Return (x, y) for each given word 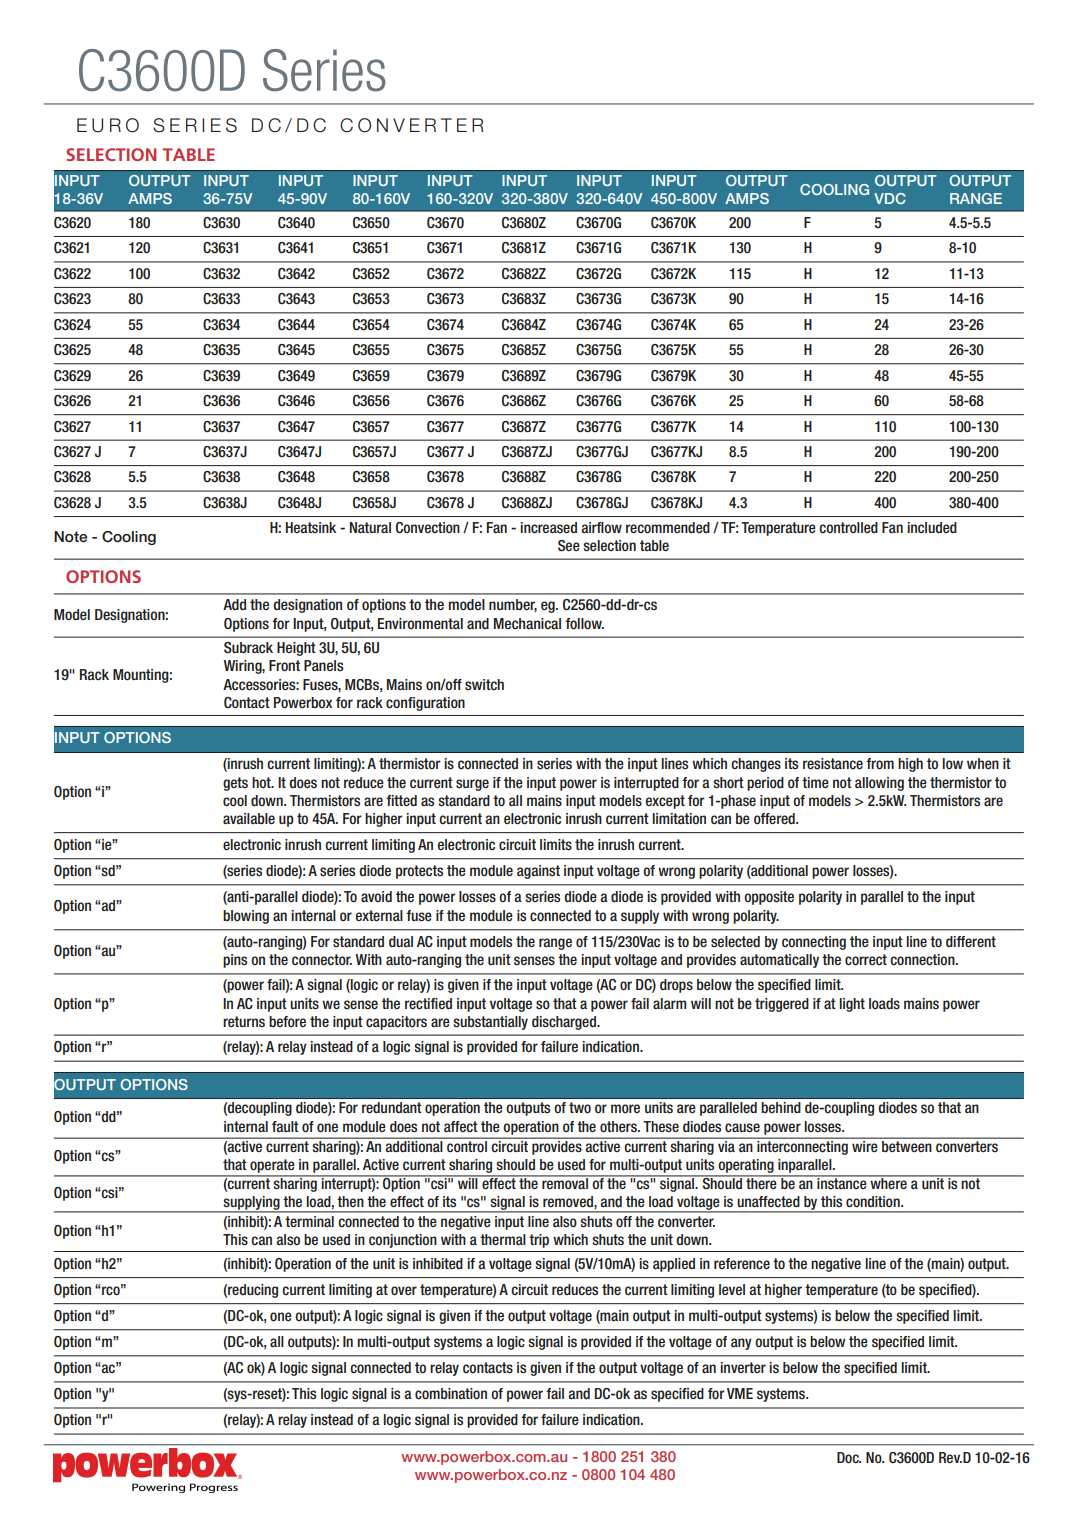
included (932, 527)
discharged (565, 1023)
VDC (890, 198)
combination (451, 1394)
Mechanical (527, 623)
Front (284, 665)
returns (244, 1021)
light (852, 1005)
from (880, 763)
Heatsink (311, 527)
